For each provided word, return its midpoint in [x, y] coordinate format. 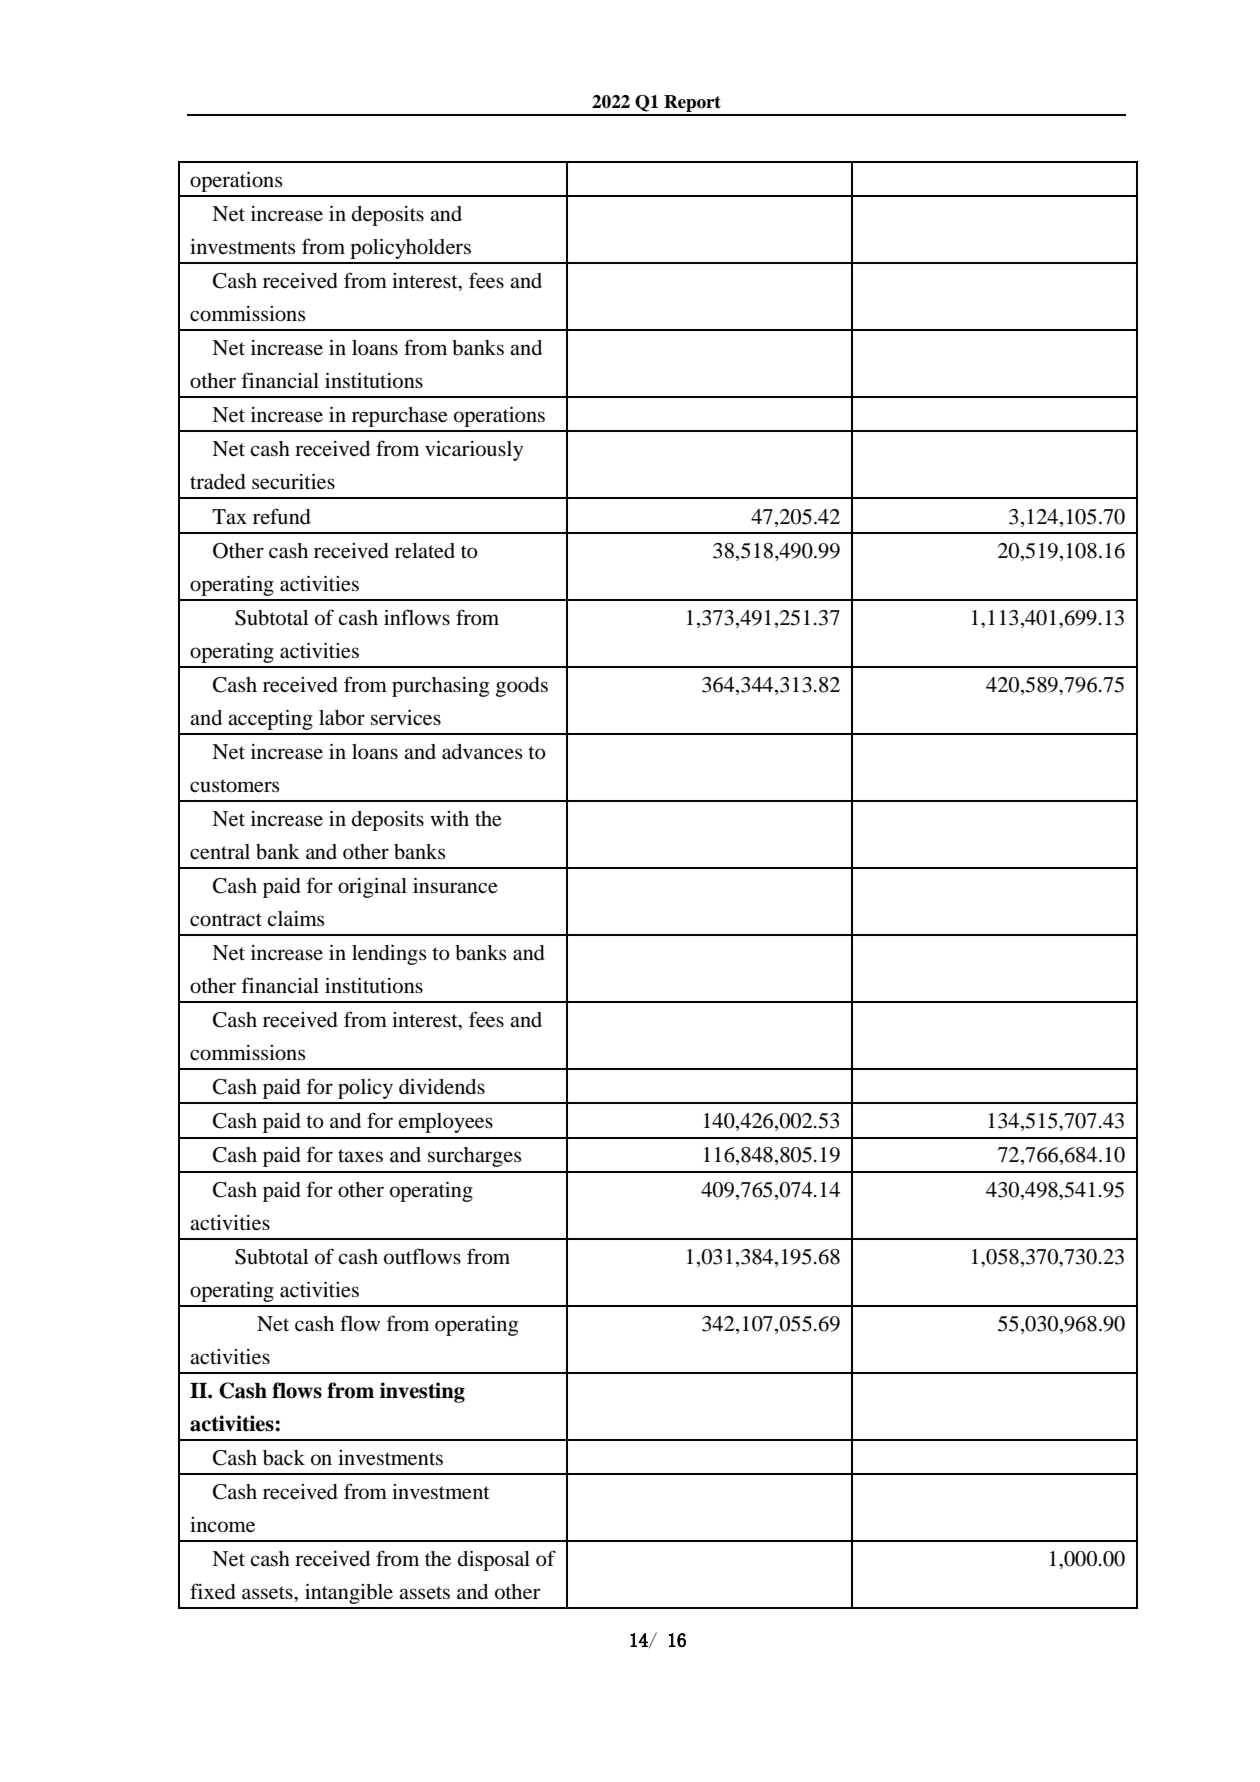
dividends [442, 1086]
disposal [494, 1560]
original [372, 887]
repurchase [400, 417]
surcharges [475, 1157]
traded [218, 482]
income [222, 1525]
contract [226, 920]
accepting [270, 719]
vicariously [474, 450]
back [284, 1458]
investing [422, 1392]
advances [482, 752]
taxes [360, 1156]
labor [342, 718]
